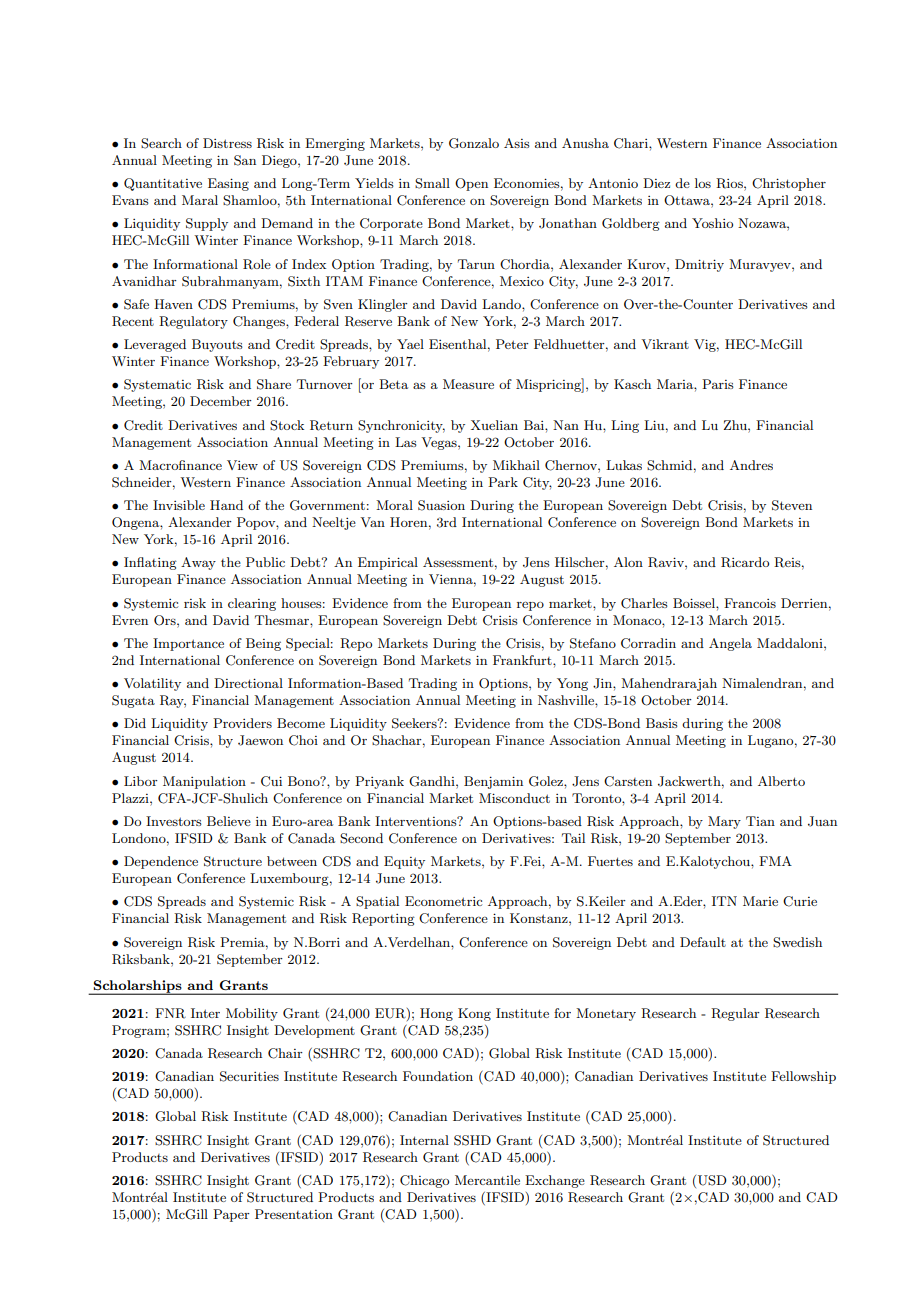 This screenshot has height=1308, width=924. I want to click on Directional, so click(248, 683).
